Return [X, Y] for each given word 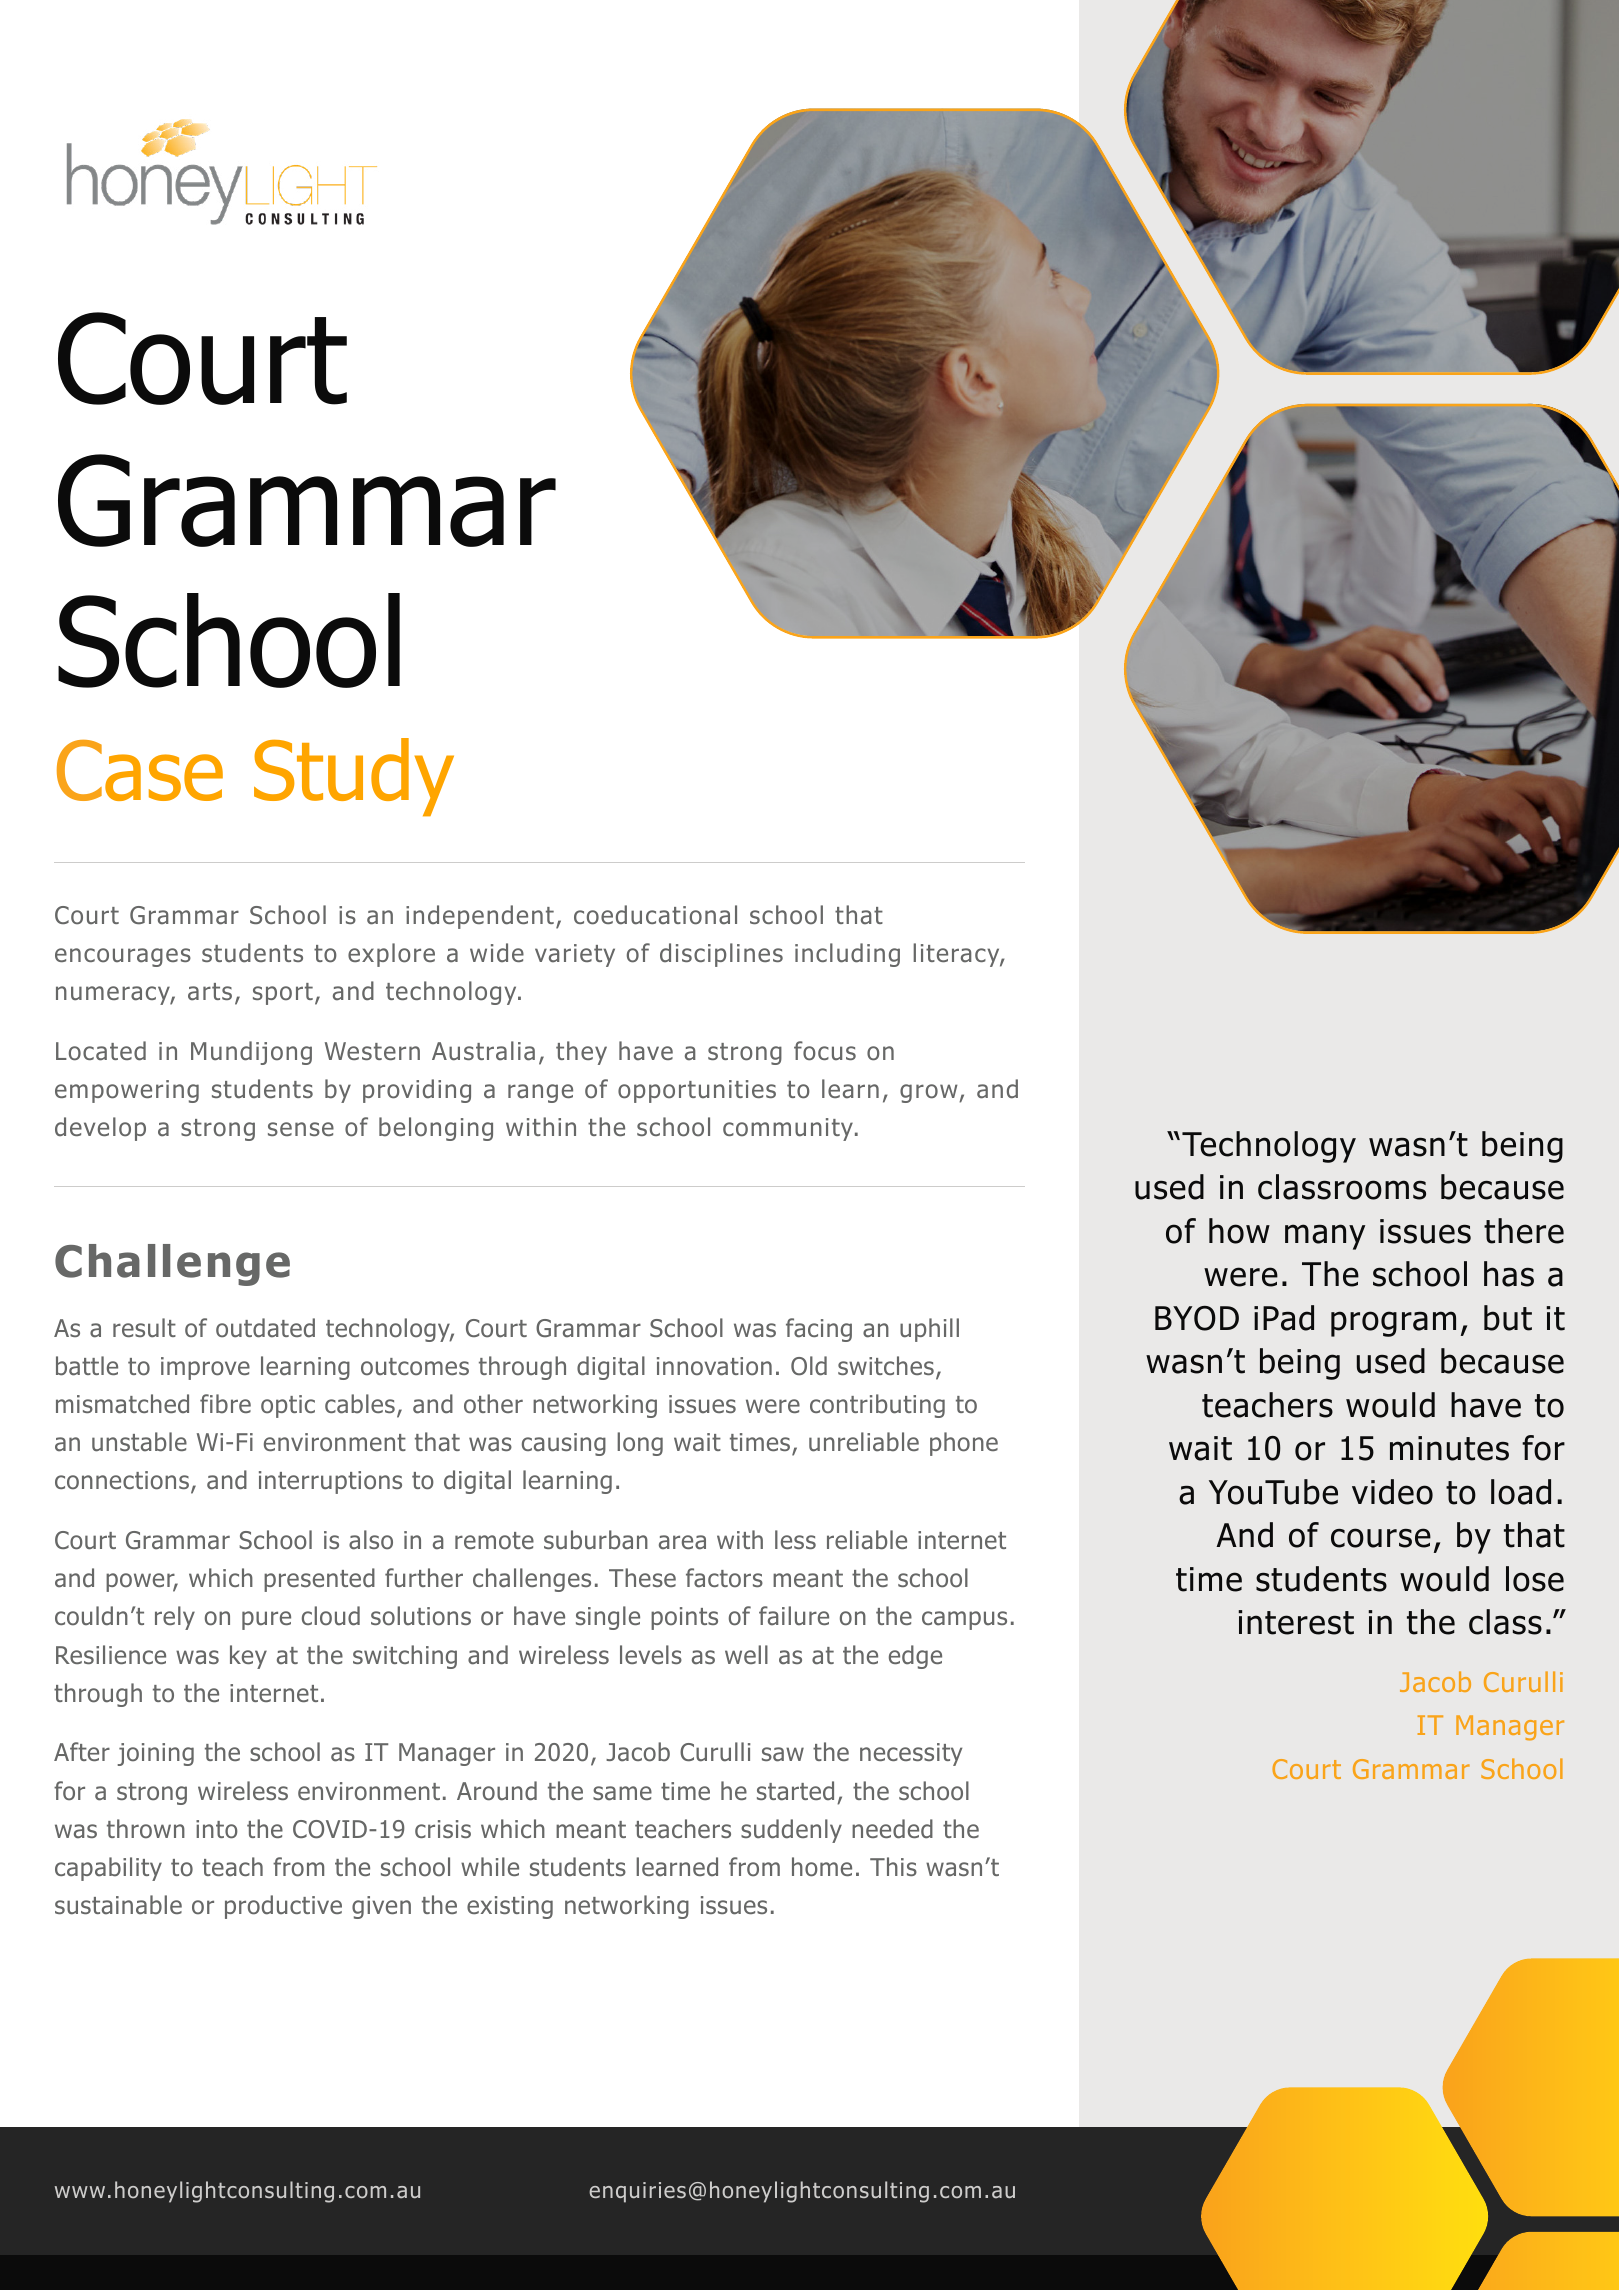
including [847, 955]
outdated [265, 1328]
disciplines [721, 955]
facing [819, 1330]
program [1393, 1324]
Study [354, 777]
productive [283, 1907]
